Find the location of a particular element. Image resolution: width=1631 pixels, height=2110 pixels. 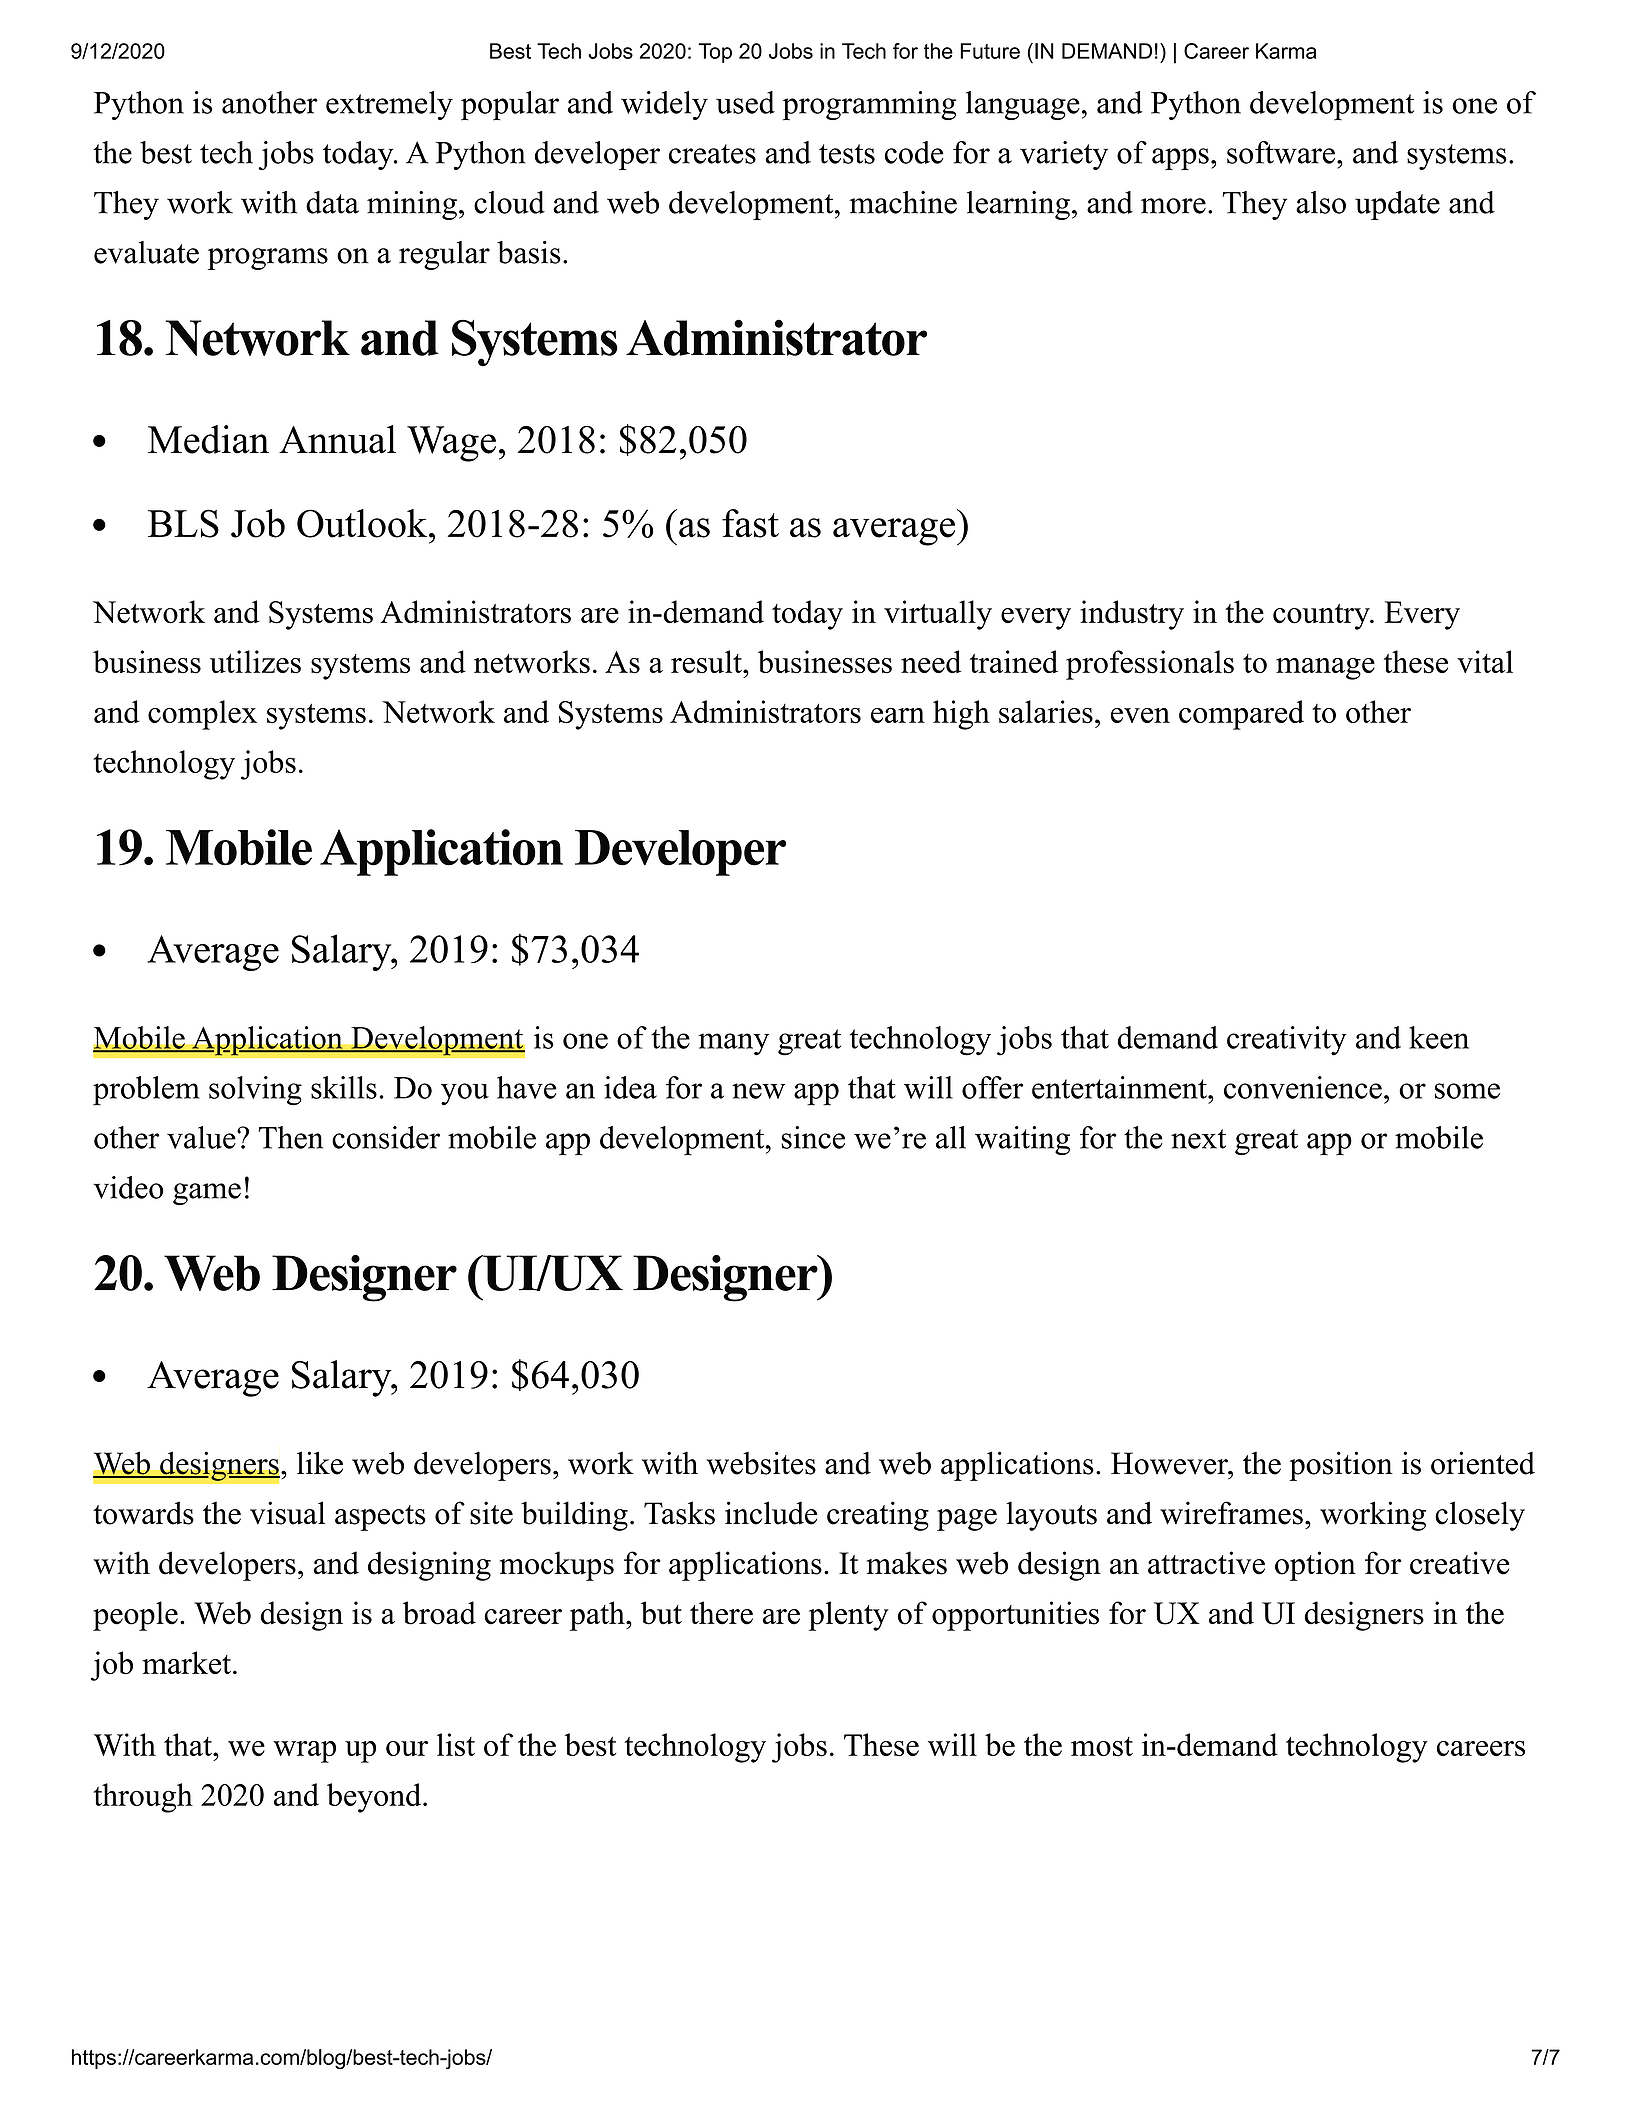

wrap is located at coordinates (304, 1752).
